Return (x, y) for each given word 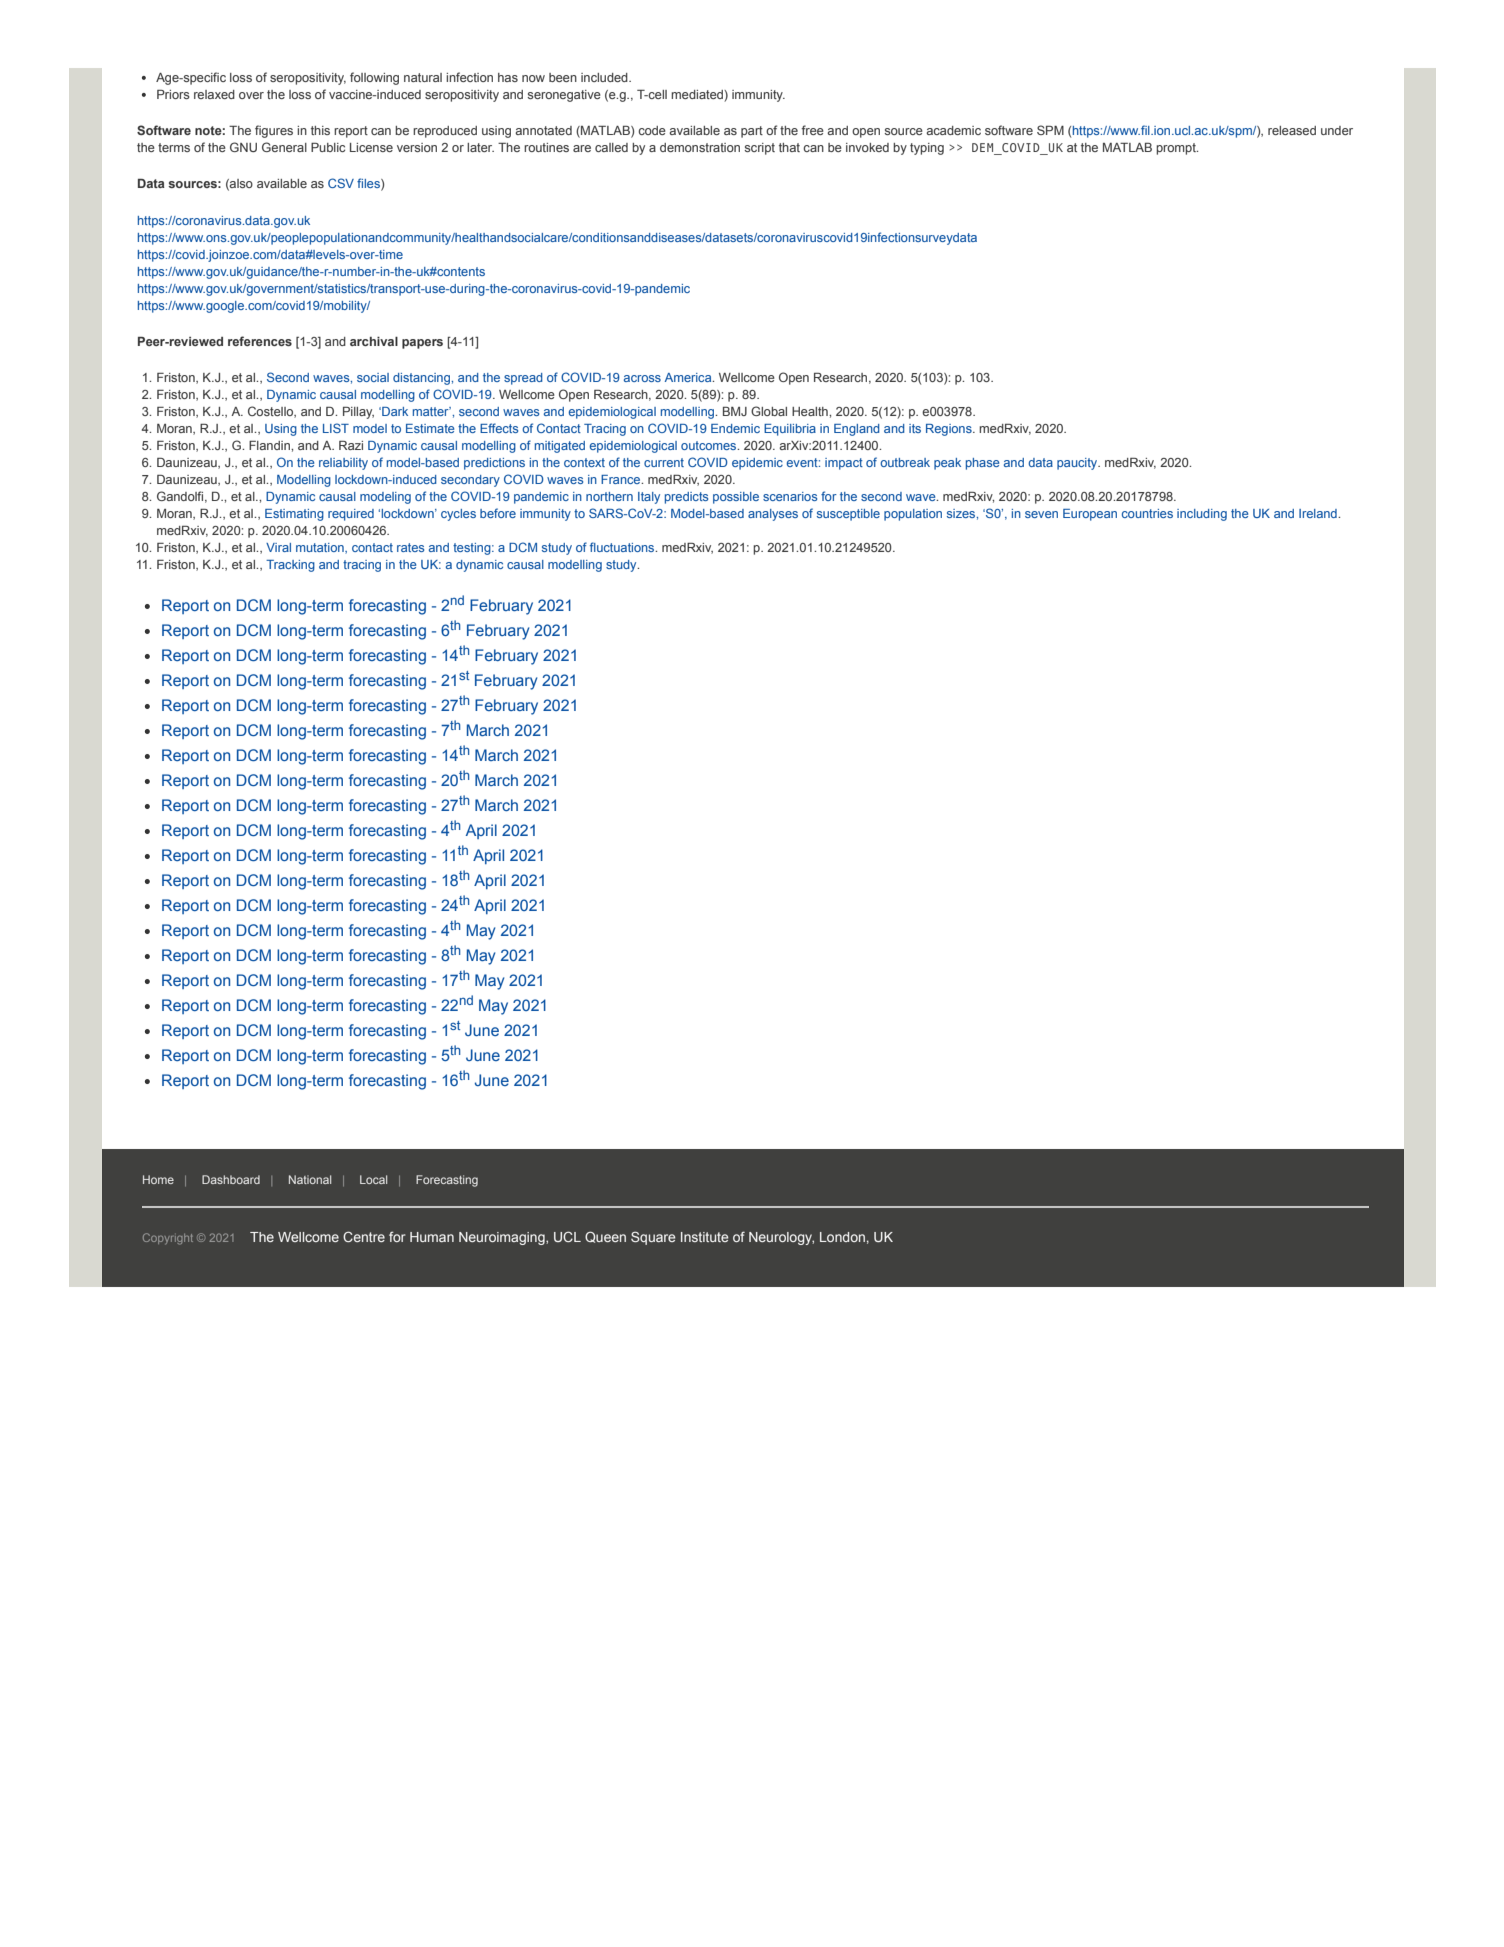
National (310, 1179)
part (752, 132)
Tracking (290, 566)
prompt (1177, 149)
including (1202, 515)
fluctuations (623, 547)
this (320, 130)
